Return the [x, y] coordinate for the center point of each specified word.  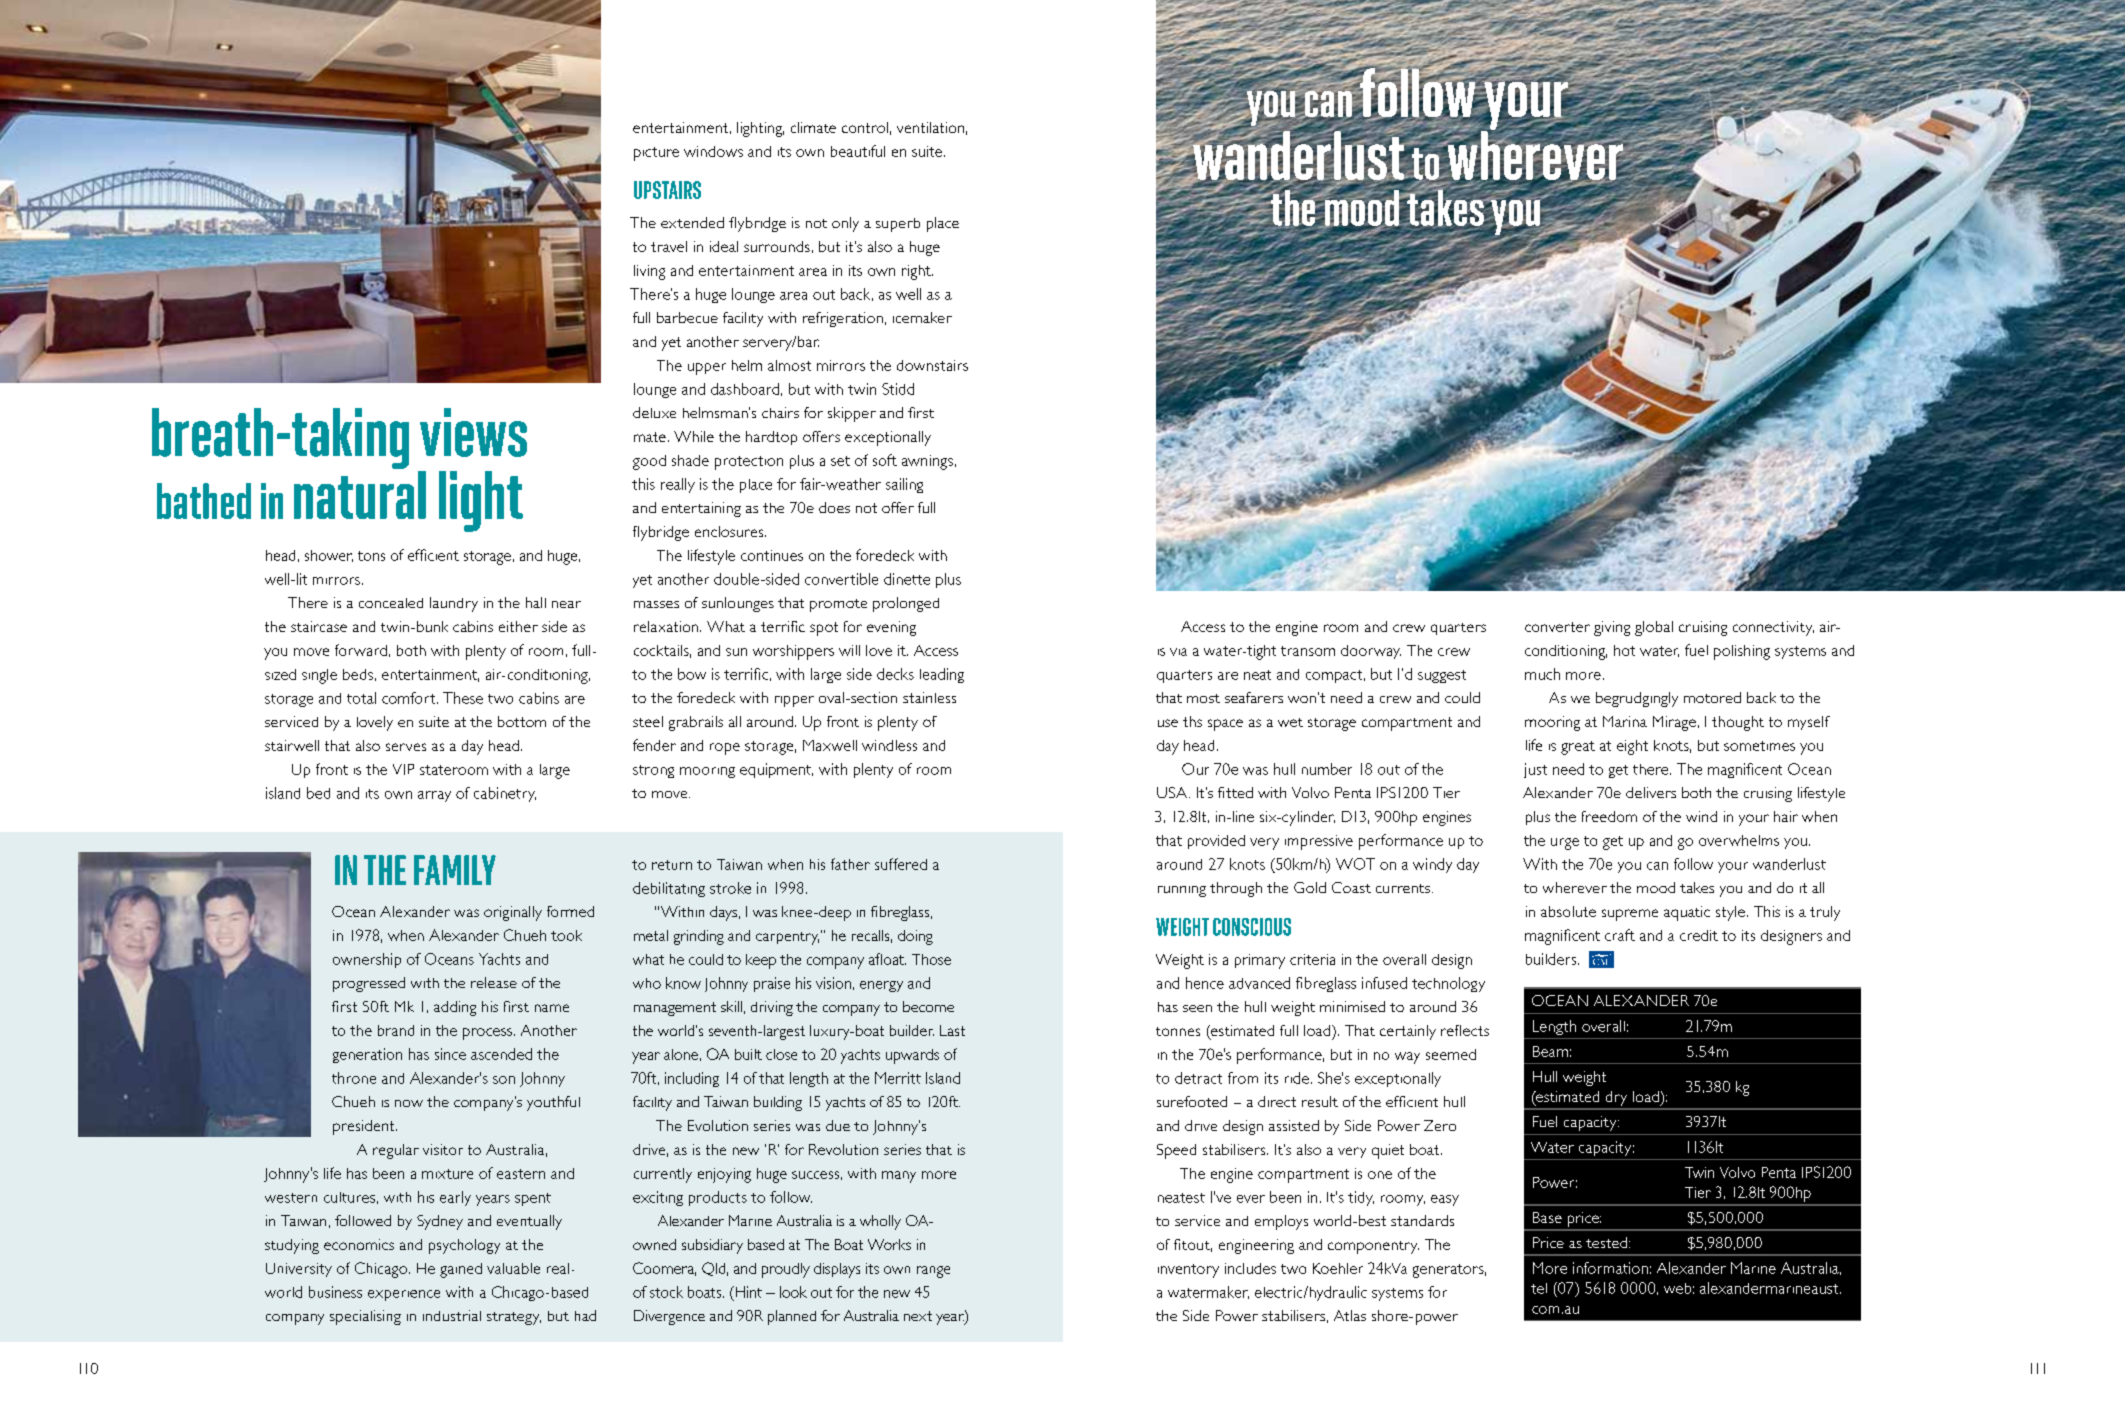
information [1610, 1268]
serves [406, 747]
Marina [1625, 721]
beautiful [858, 151]
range [933, 1272]
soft [885, 460]
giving [1612, 628]
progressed [369, 984]
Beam [1550, 1051]
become [928, 1006]
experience [404, 1295]
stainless [929, 697]
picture [656, 154]
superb [898, 225]
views [473, 432]
